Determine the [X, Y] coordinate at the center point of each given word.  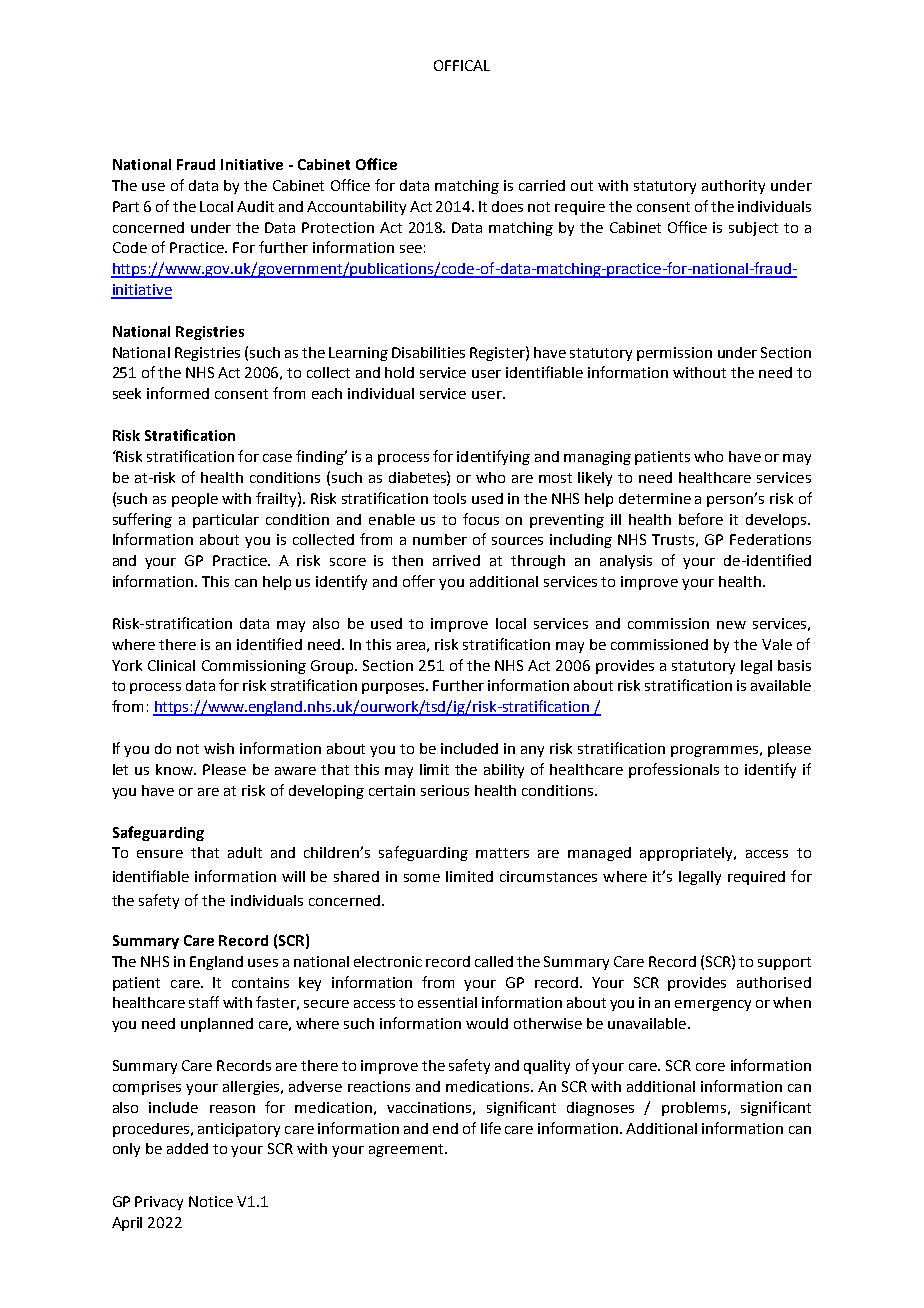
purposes [395, 688]
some [422, 878]
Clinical [171, 665]
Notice [211, 1201]
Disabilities [428, 352]
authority [733, 187]
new [731, 625]
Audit [255, 206]
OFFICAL [462, 65]
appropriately [688, 854]
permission [674, 354]
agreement [407, 1150]
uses [263, 963]
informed [178, 393]
